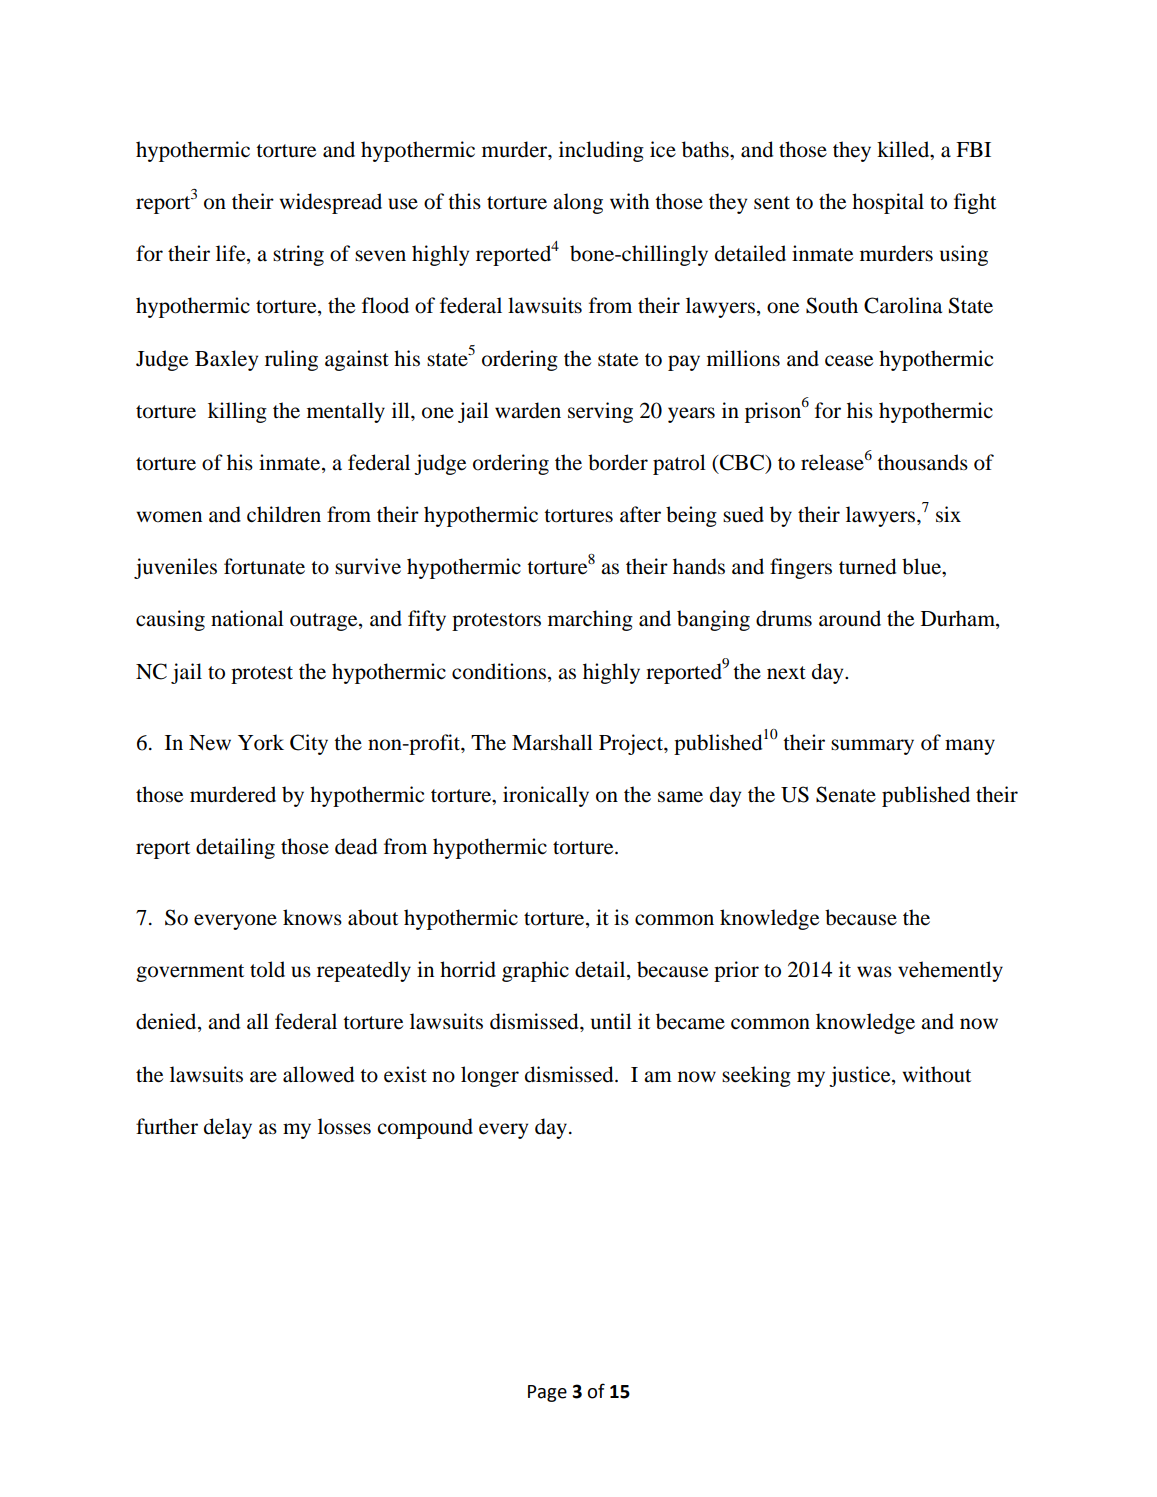 This document has width=1157, height=1497. What do you see at coordinates (590, 620) in the document?
I see `marching` at bounding box center [590, 620].
